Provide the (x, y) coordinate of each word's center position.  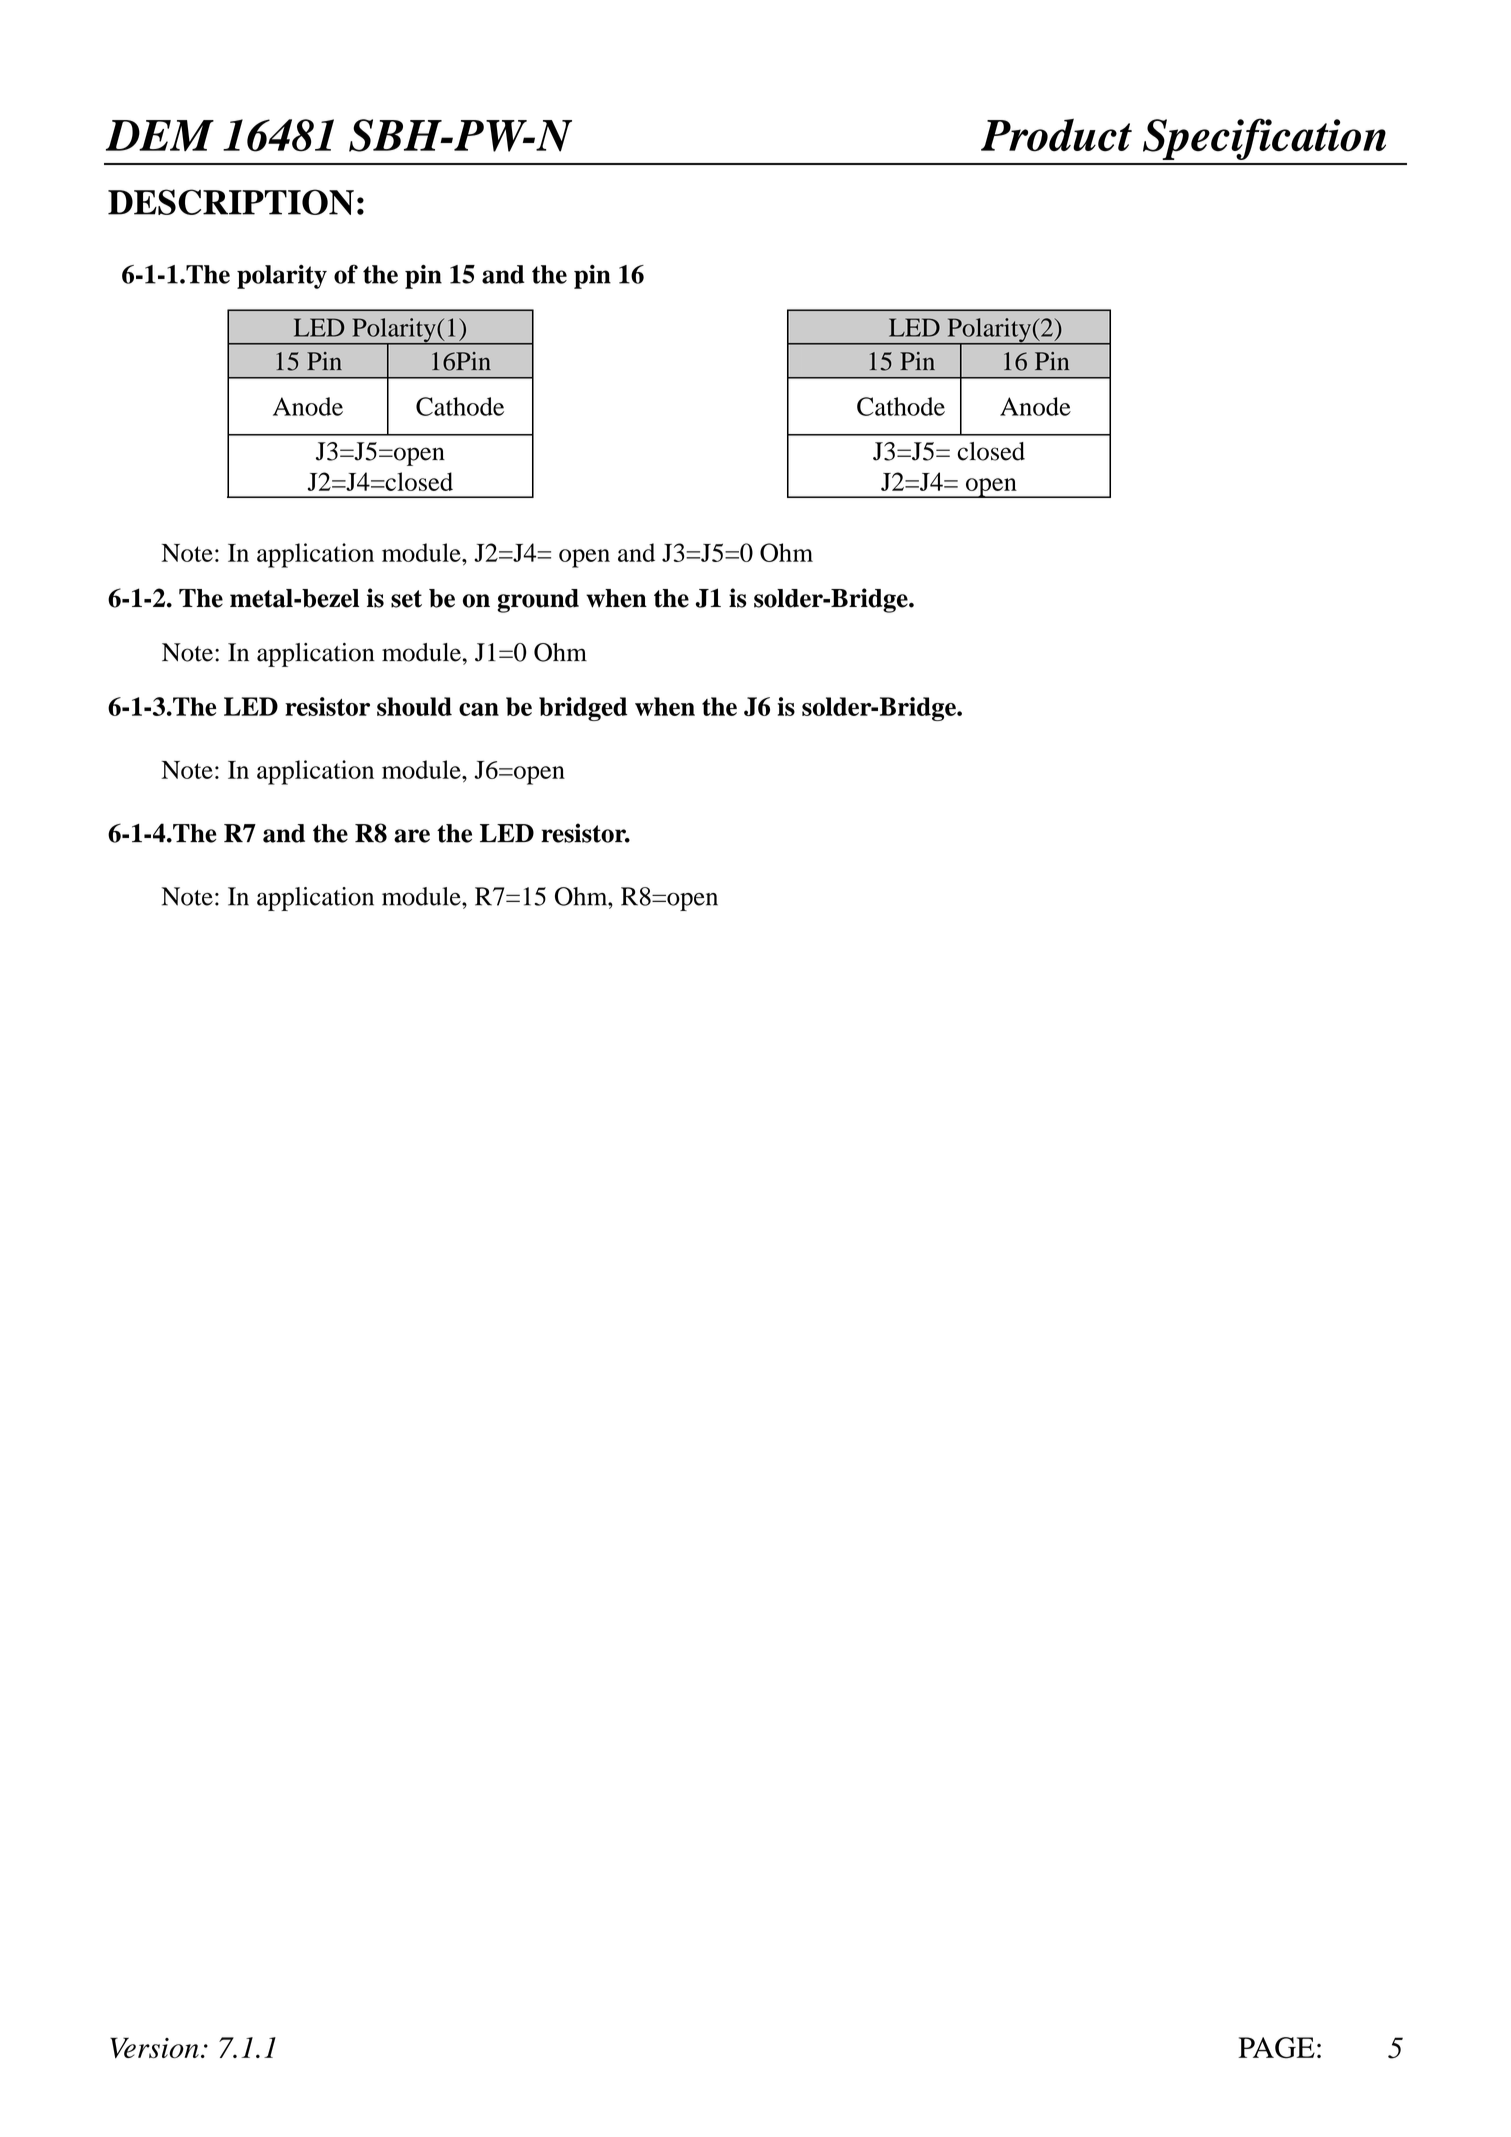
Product (1056, 135)
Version (154, 2048)
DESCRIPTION (231, 202)
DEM (160, 135)
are (412, 836)
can (479, 709)
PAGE (1276, 2048)
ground (538, 601)
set (406, 599)
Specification (1264, 139)
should (414, 706)
